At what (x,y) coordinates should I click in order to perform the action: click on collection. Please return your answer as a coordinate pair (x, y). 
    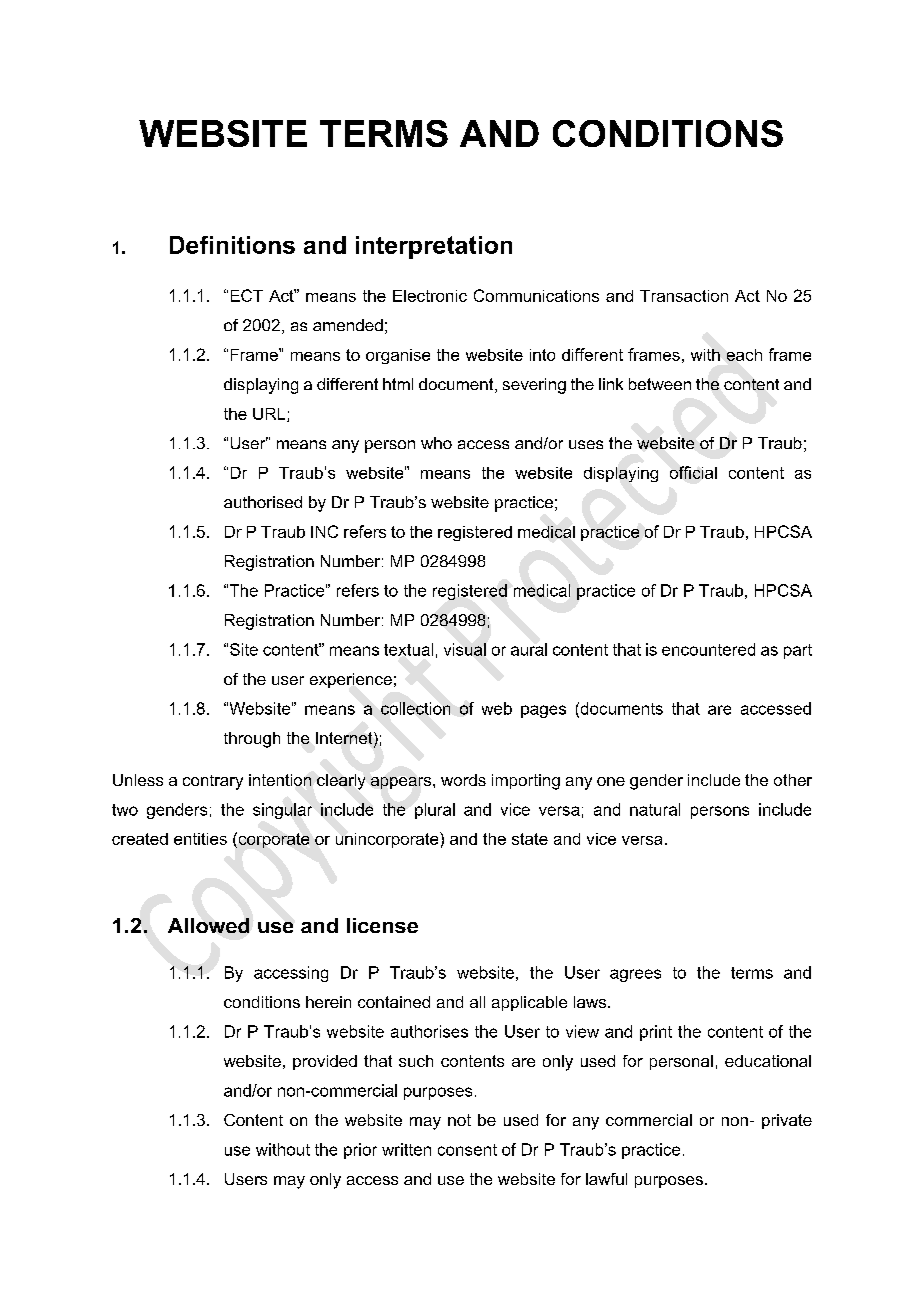
    Looking at the image, I should click on (415, 708).
